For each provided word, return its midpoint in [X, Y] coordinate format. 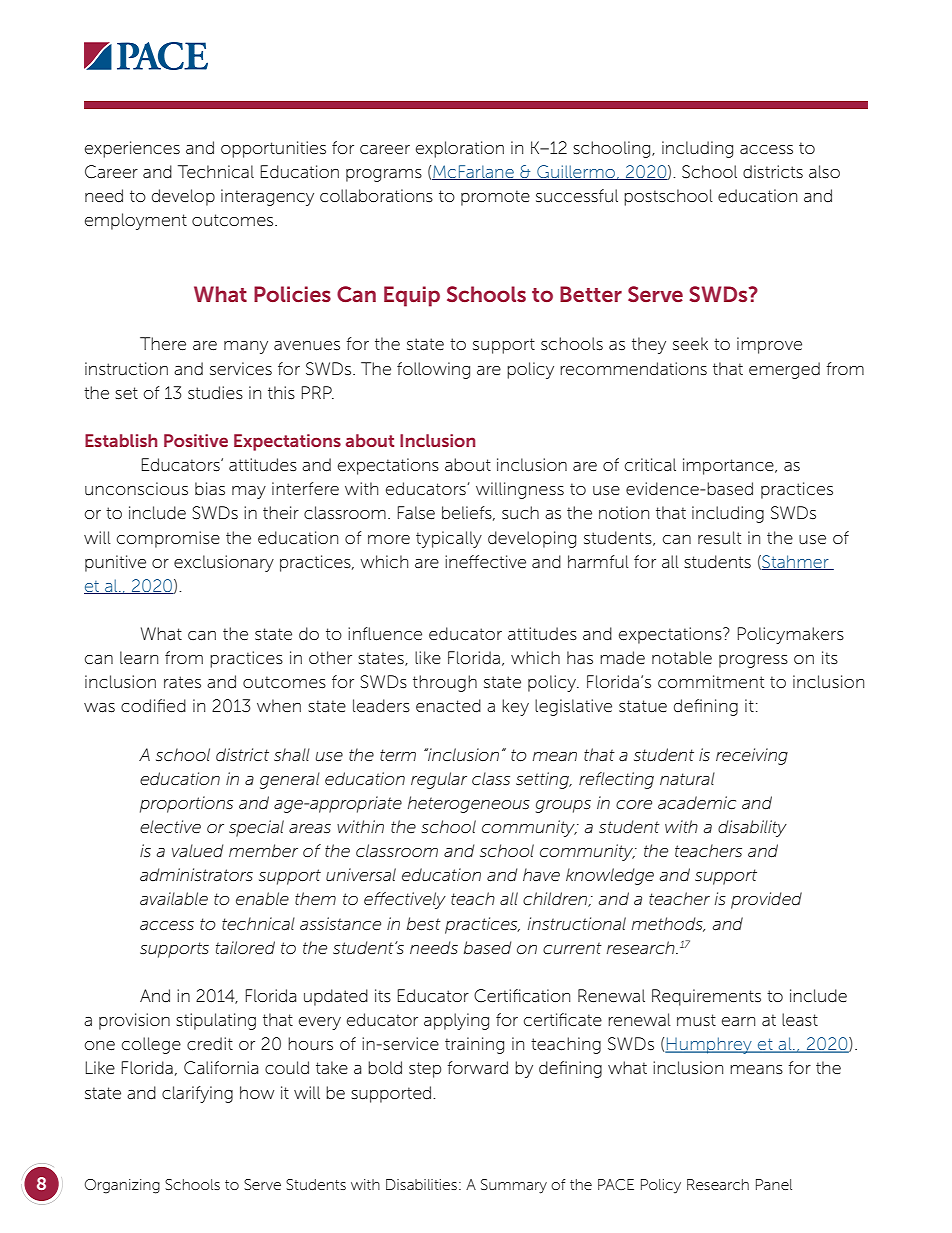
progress [753, 661]
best [424, 924]
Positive [196, 440]
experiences [132, 149]
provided [766, 900]
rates [182, 682]
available [174, 899]
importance [729, 466]
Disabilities [421, 1184]
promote [495, 198]
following [433, 370]
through [445, 683]
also [824, 172]
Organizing [122, 1186]
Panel [774, 1184]
